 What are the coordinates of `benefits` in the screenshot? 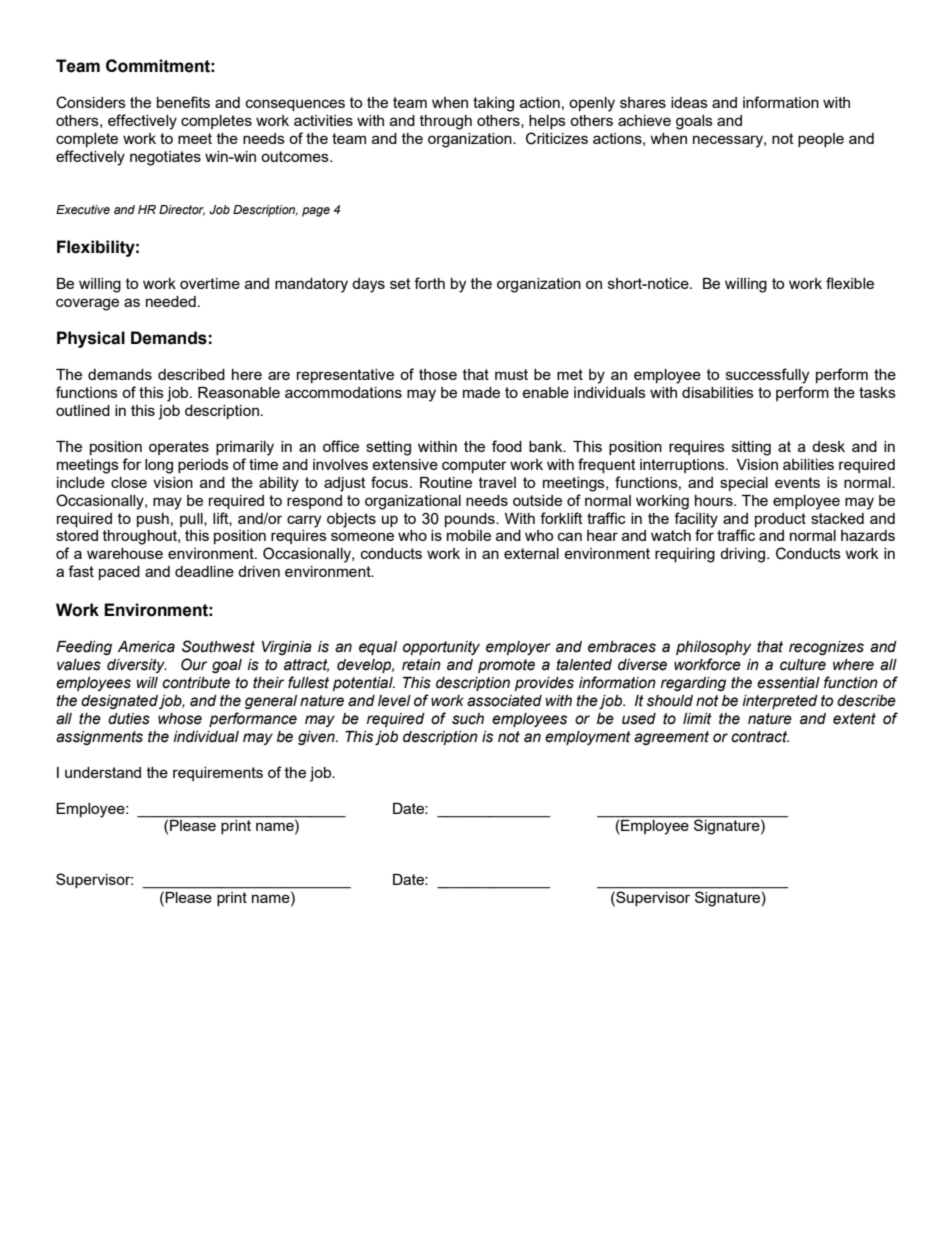 It's located at (183, 102).
